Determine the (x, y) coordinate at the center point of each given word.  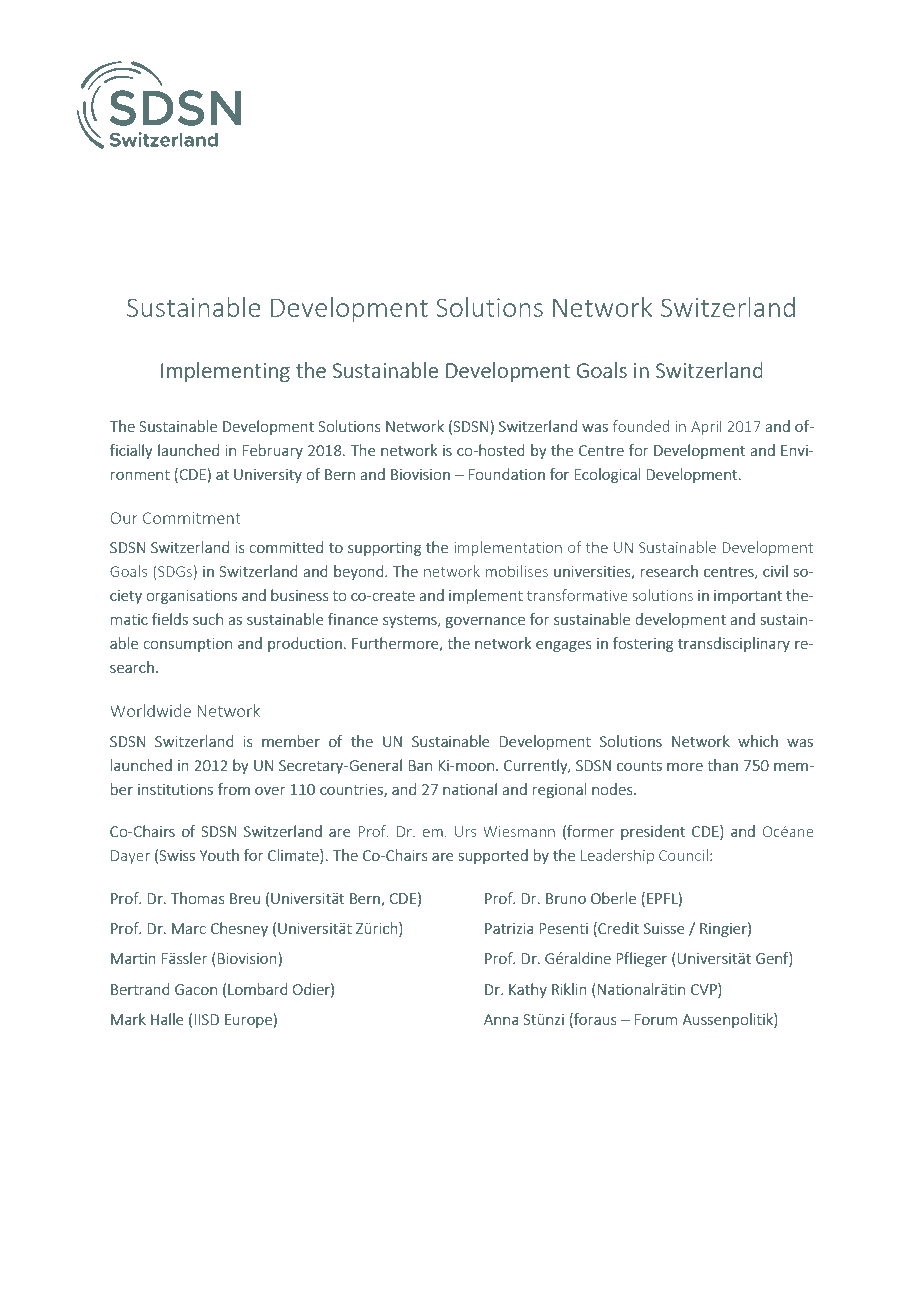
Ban (420, 765)
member (291, 741)
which (758, 741)
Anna (501, 1019)
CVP (705, 989)
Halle (167, 1019)
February (272, 451)
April (706, 427)
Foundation (506, 474)
